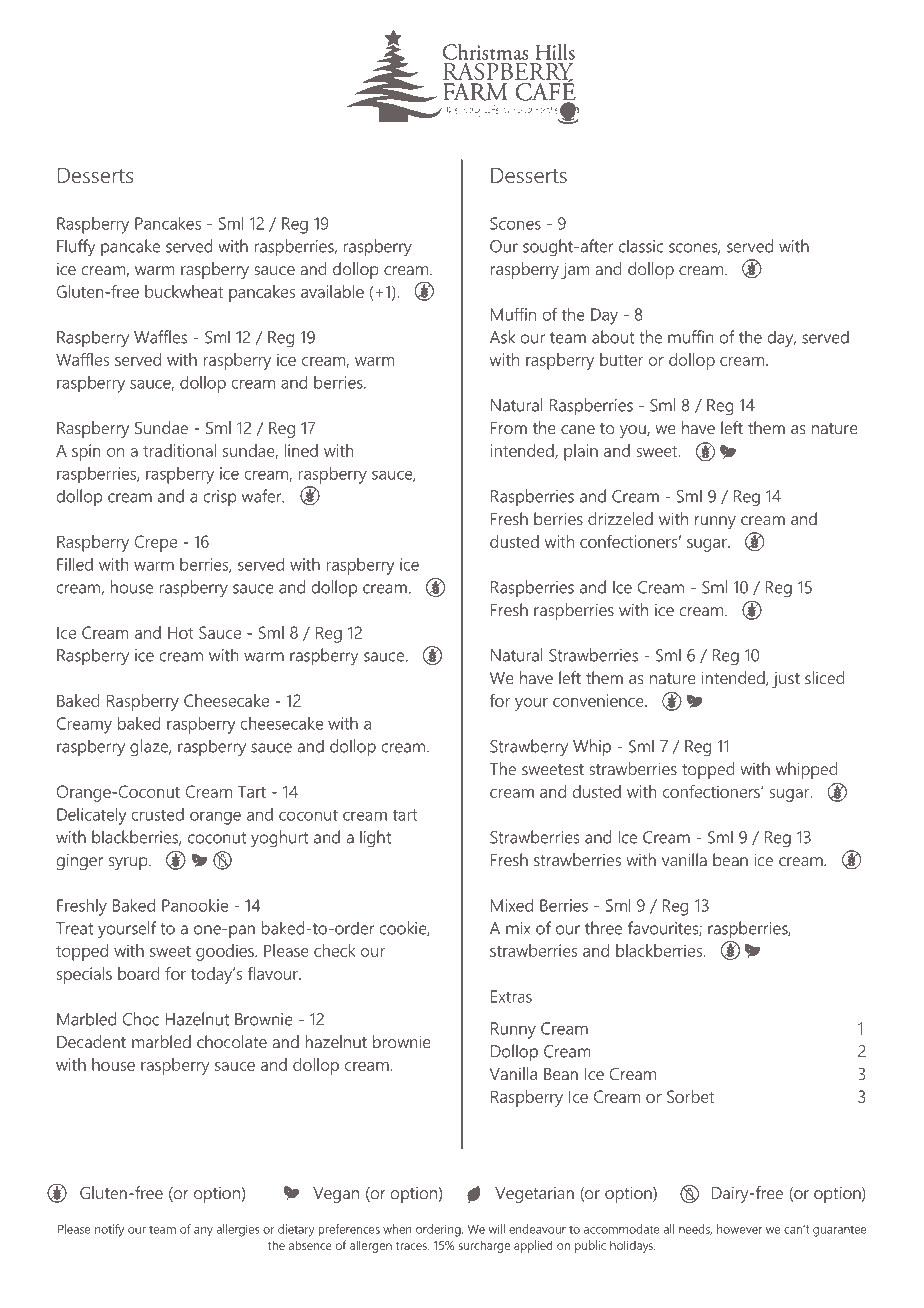 This document has height=1308, width=924. Describe the element at coordinates (641, 246) in the document. I see `classic` at that location.
